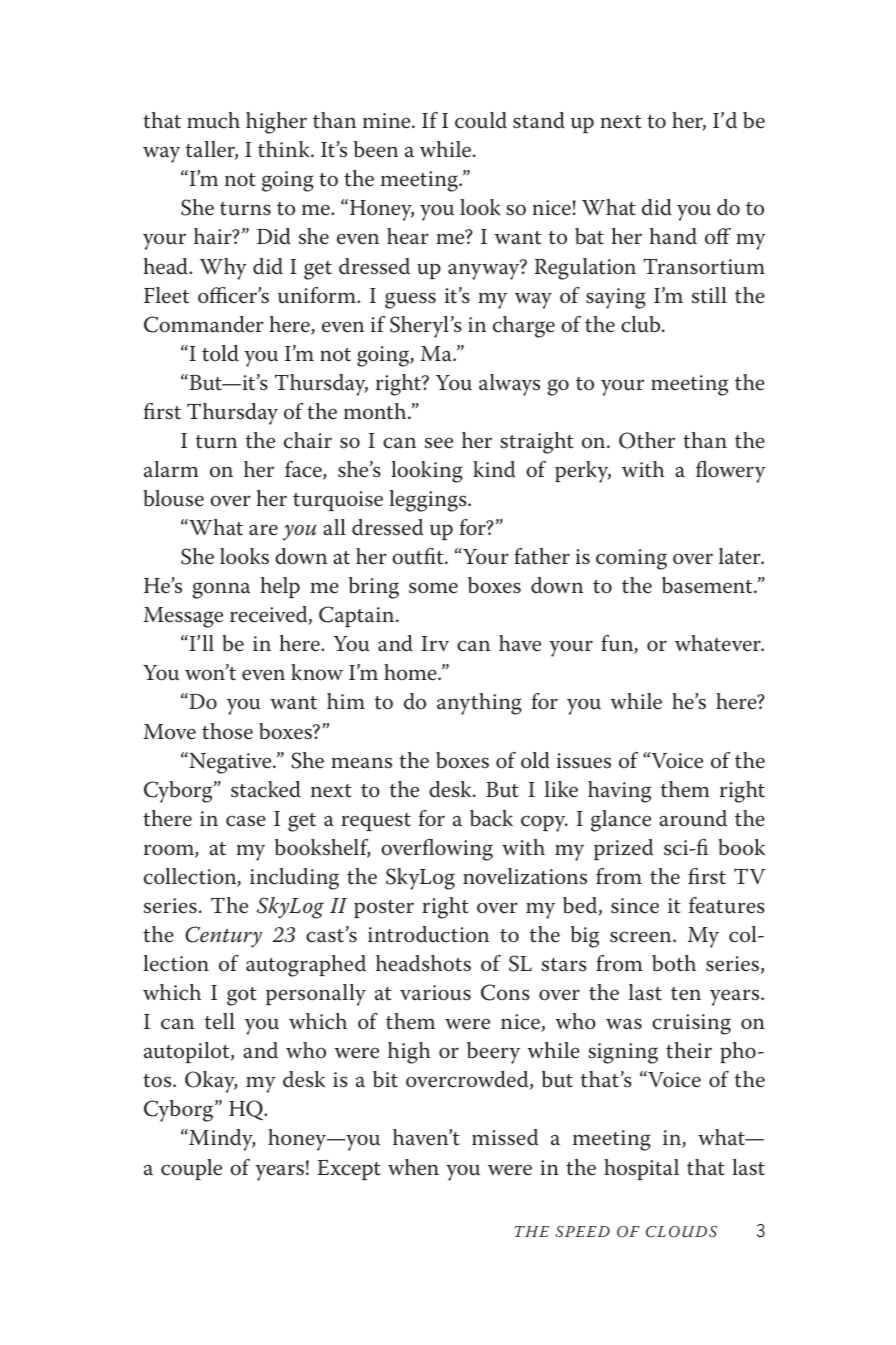 This page has height=1345, width=896. I want to click on hospital, so click(641, 1169).
